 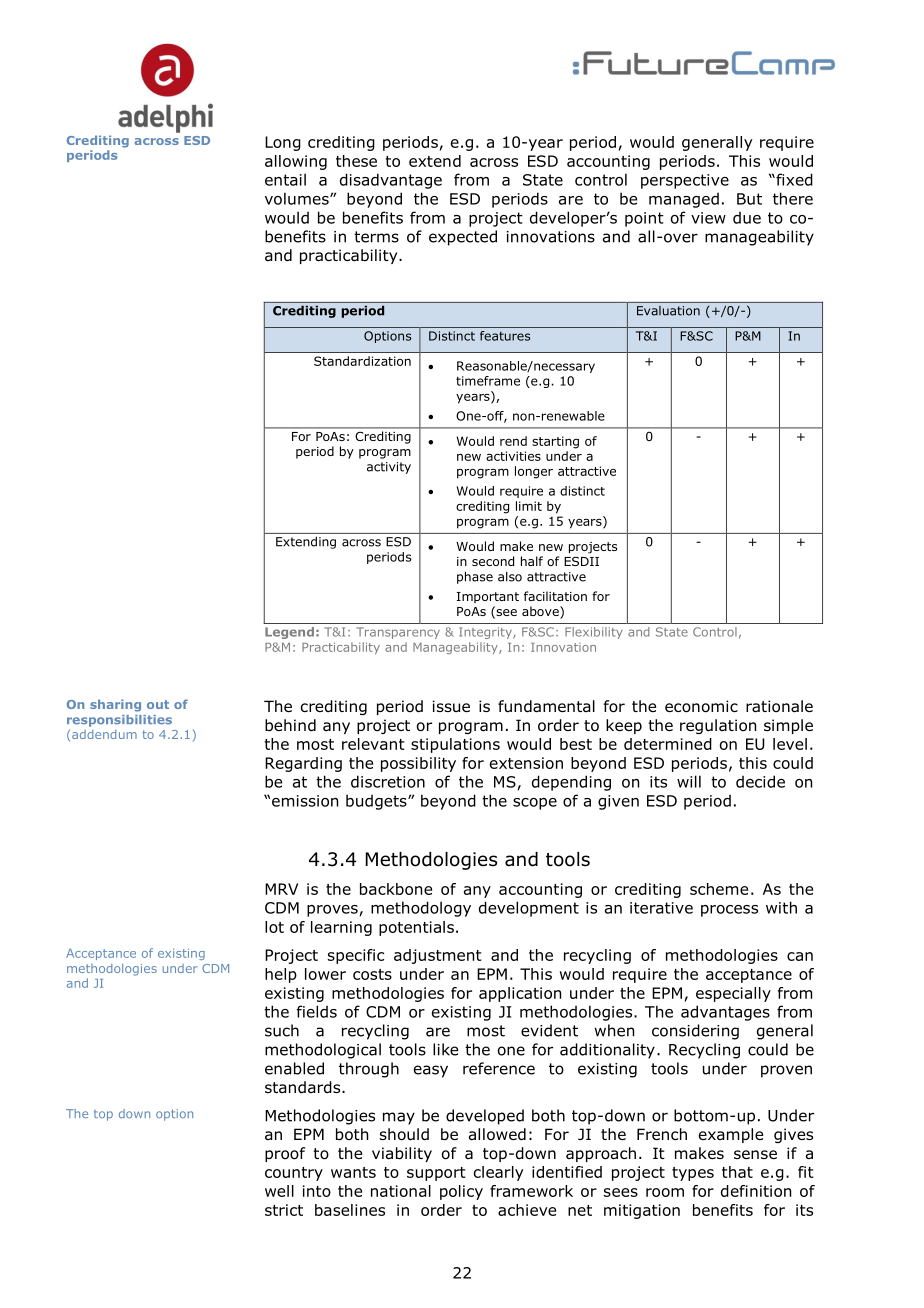 What do you see at coordinates (279, 1191) in the page?
I see `well` at bounding box center [279, 1191].
